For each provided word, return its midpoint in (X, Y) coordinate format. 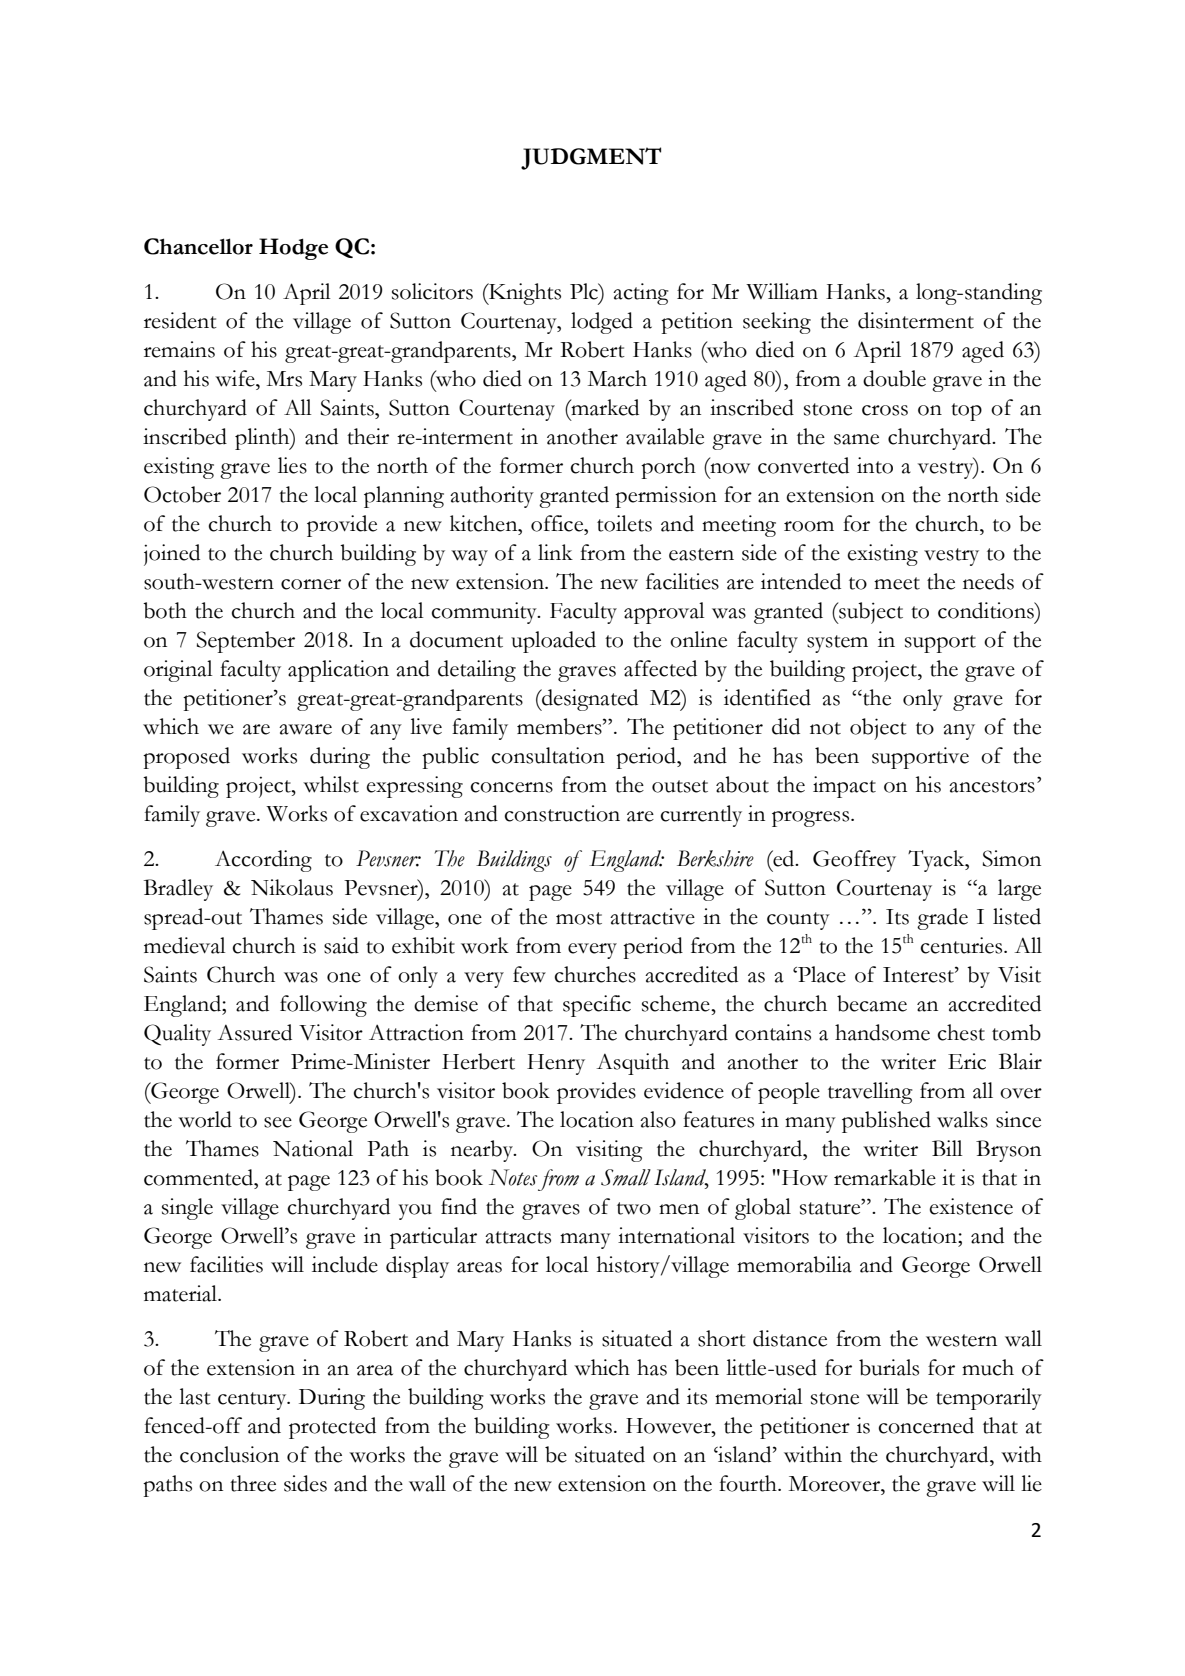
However (669, 1426)
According (263, 861)
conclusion (229, 1454)
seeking (777, 323)
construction (562, 813)
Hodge (293, 249)
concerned (926, 1425)
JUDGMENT (591, 158)
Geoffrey (854, 861)
